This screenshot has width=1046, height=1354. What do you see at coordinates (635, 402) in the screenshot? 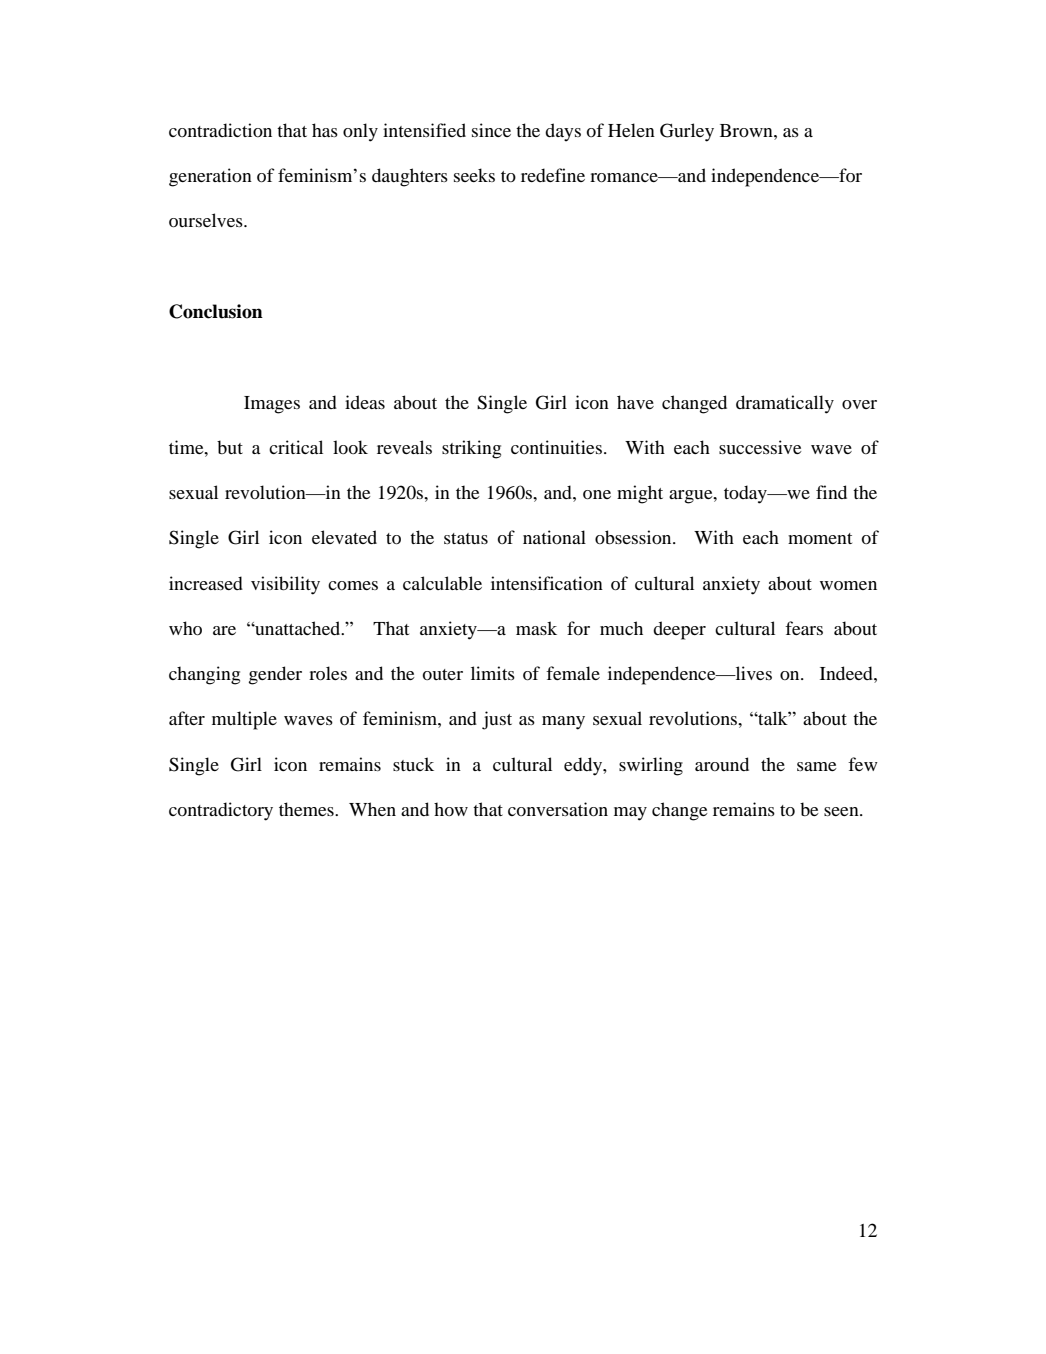
I see `have` at bounding box center [635, 402].
